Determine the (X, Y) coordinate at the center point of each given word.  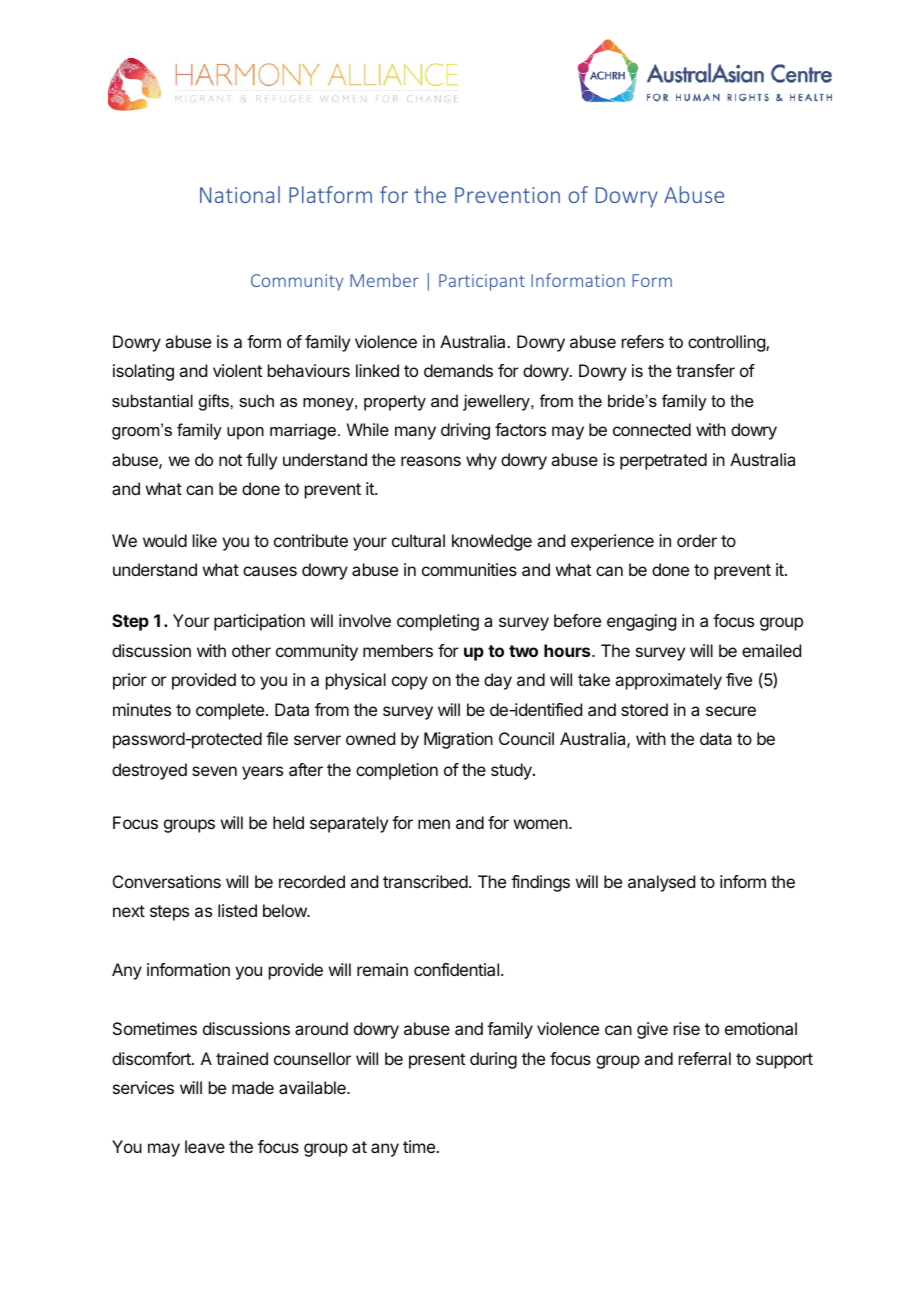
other (251, 650)
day (498, 681)
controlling (727, 343)
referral (705, 1058)
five (739, 679)
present (437, 1061)
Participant (482, 282)
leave (205, 1146)
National (240, 194)
